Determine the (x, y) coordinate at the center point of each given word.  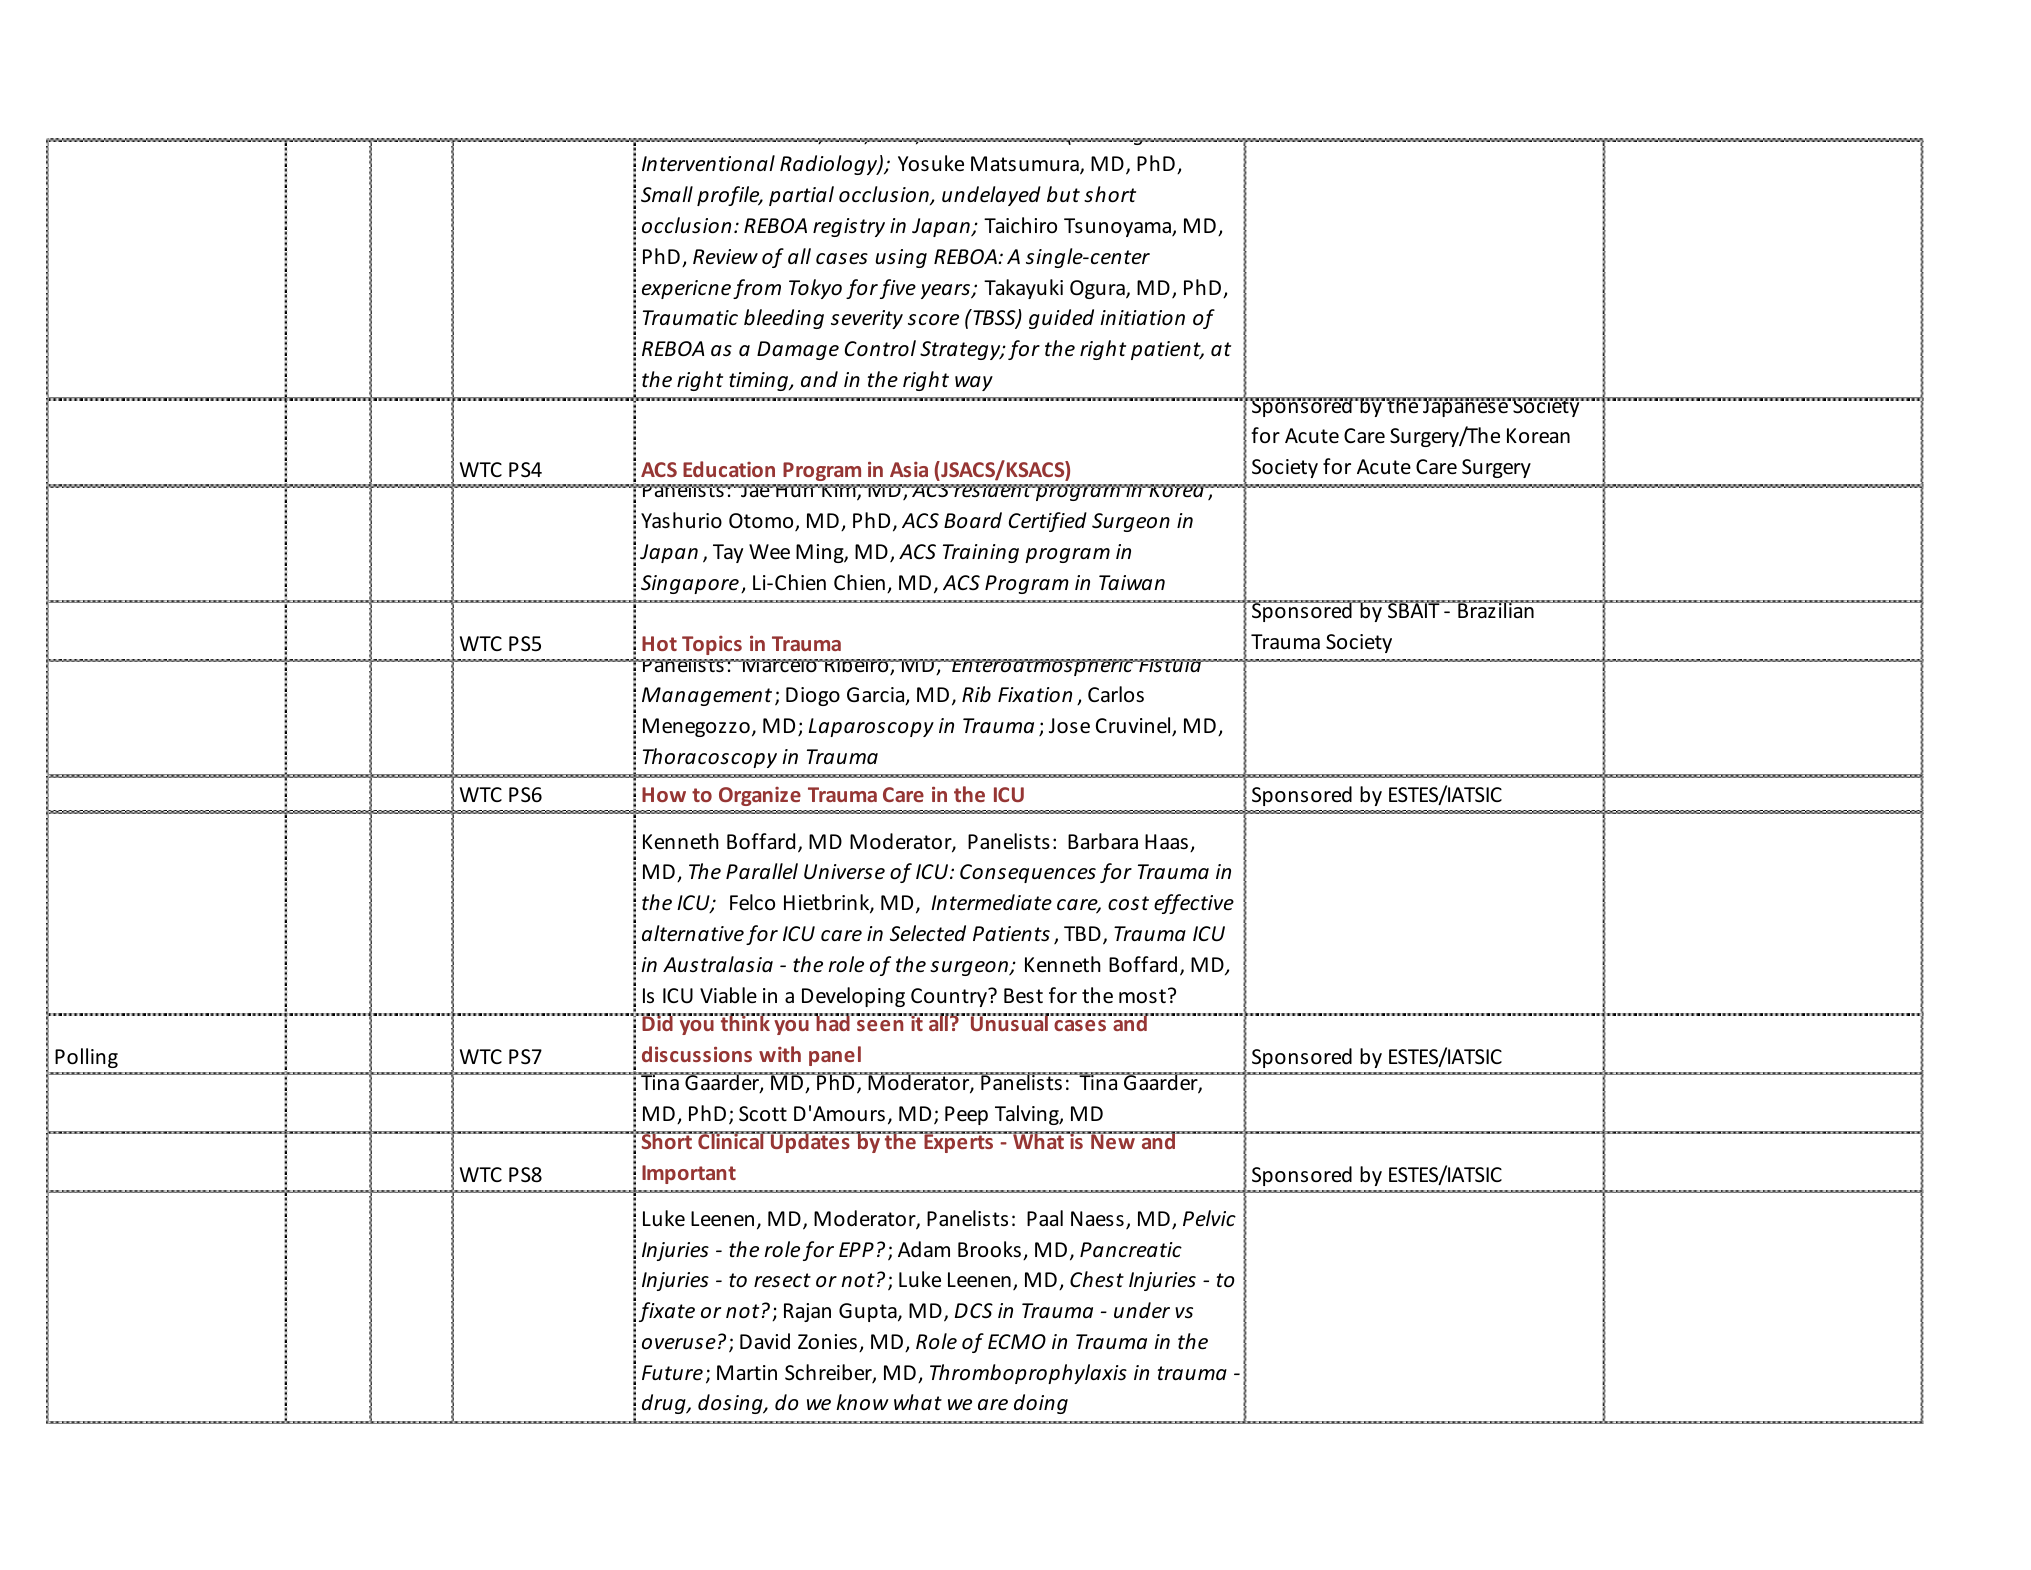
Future (672, 1373)
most (1142, 996)
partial (801, 196)
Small (667, 194)
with (780, 1054)
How (664, 794)
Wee (769, 552)
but (1063, 194)
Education (729, 469)
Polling (86, 1058)
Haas (1166, 841)
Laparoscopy (871, 727)
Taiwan (1132, 582)
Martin (747, 1372)
